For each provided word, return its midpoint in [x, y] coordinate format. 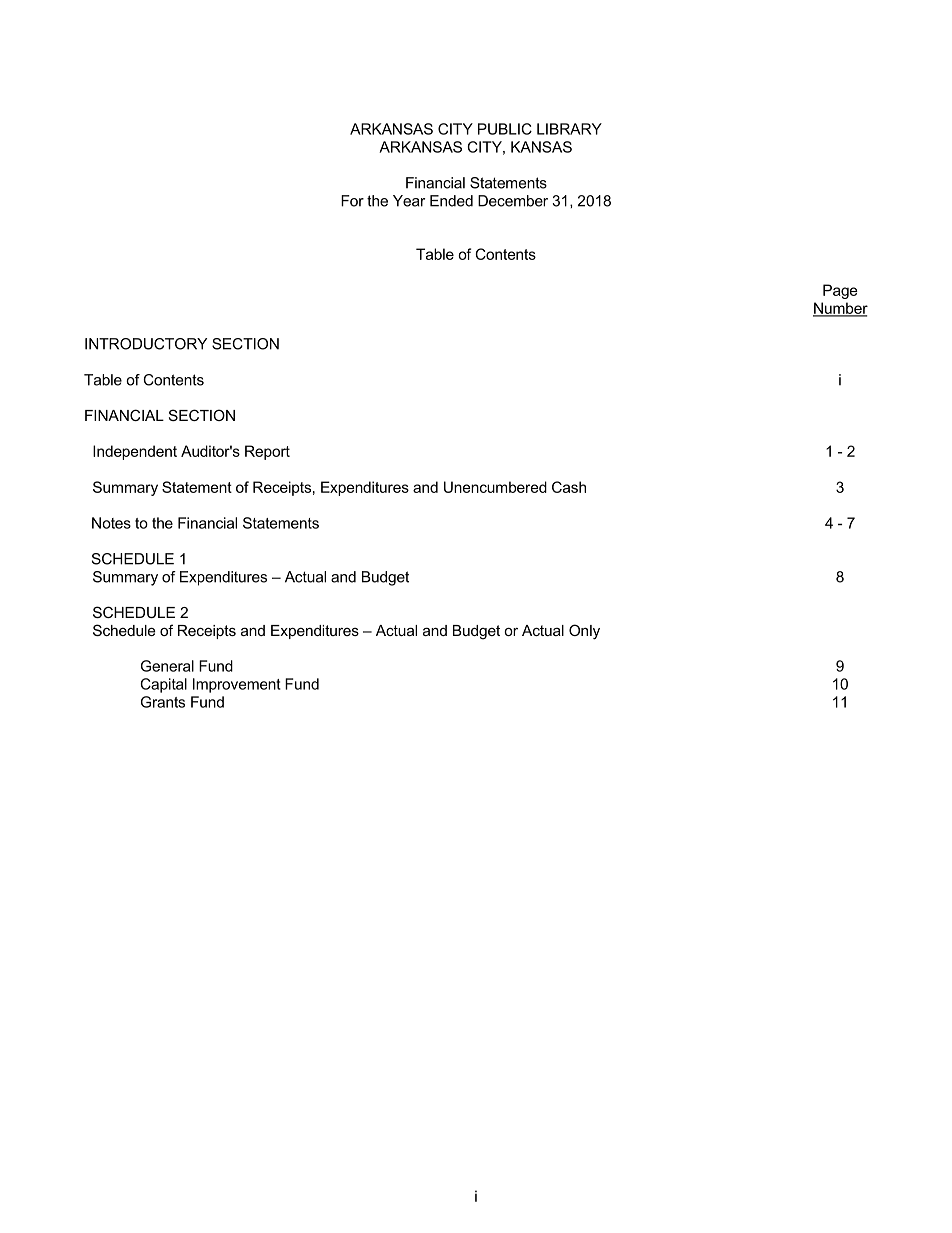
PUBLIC [505, 129]
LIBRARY [569, 129]
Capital [163, 685]
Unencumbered [495, 487]
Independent [135, 452]
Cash [569, 487]
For [352, 201]
